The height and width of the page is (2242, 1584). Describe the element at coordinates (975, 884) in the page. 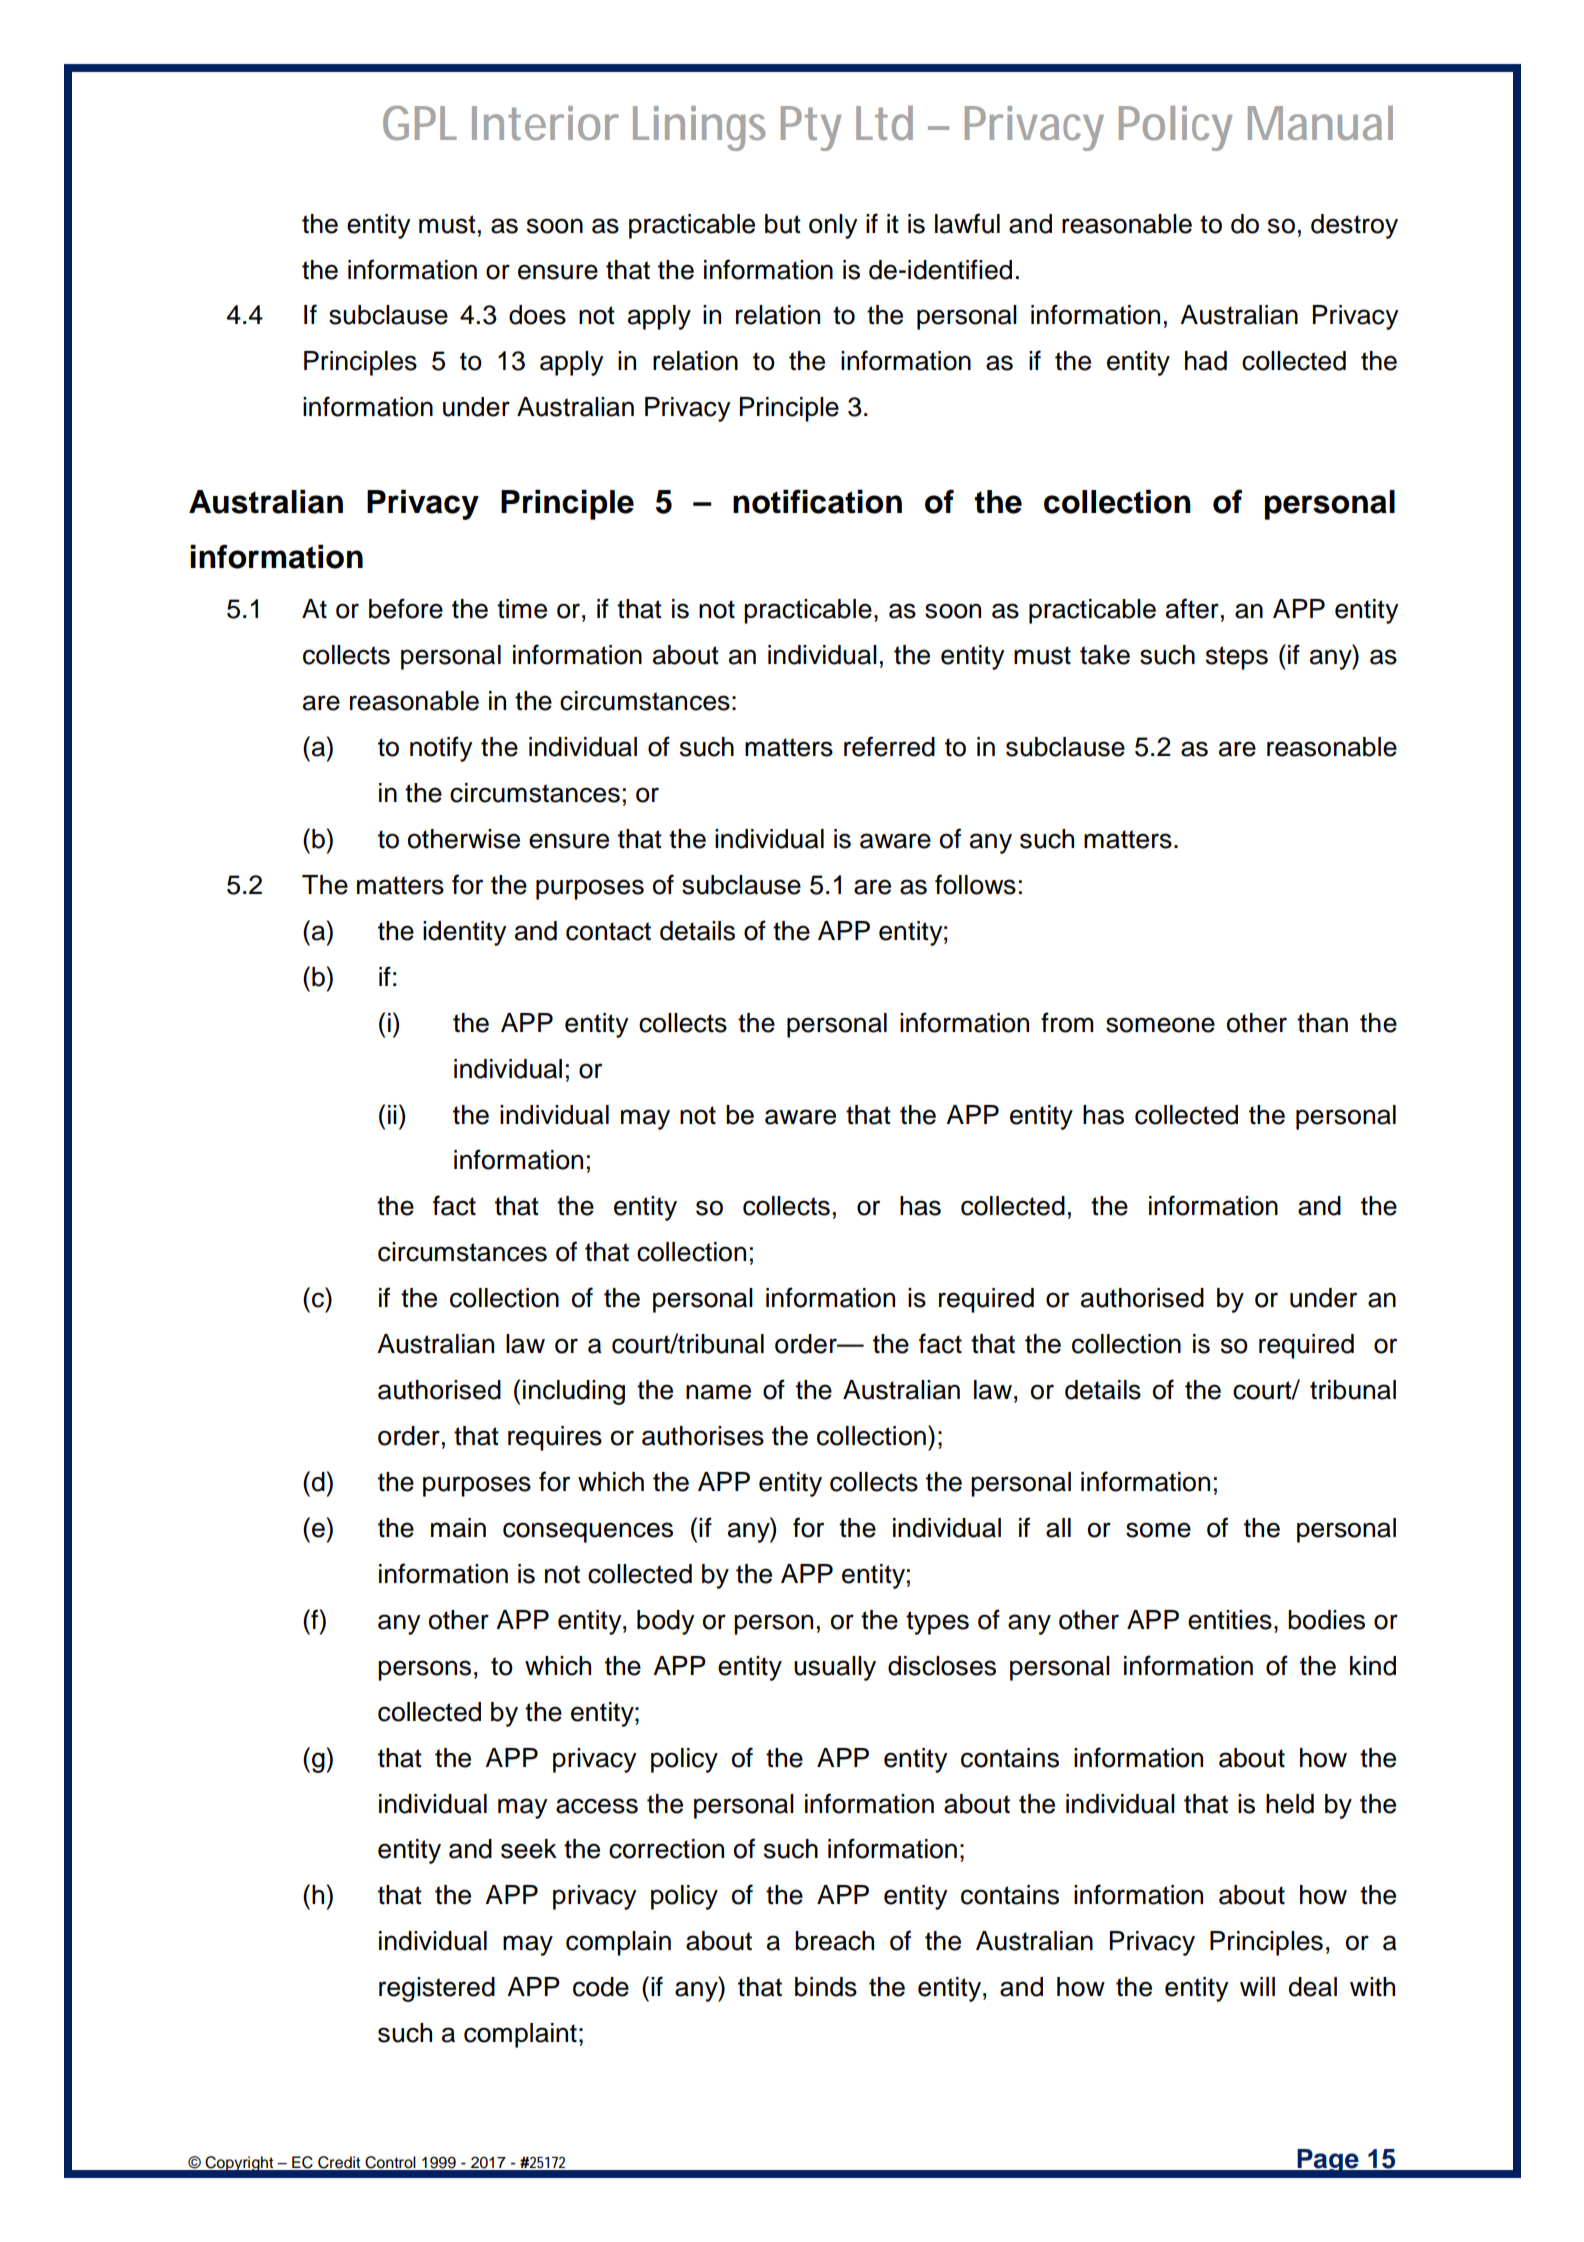

I see `follows` at that location.
